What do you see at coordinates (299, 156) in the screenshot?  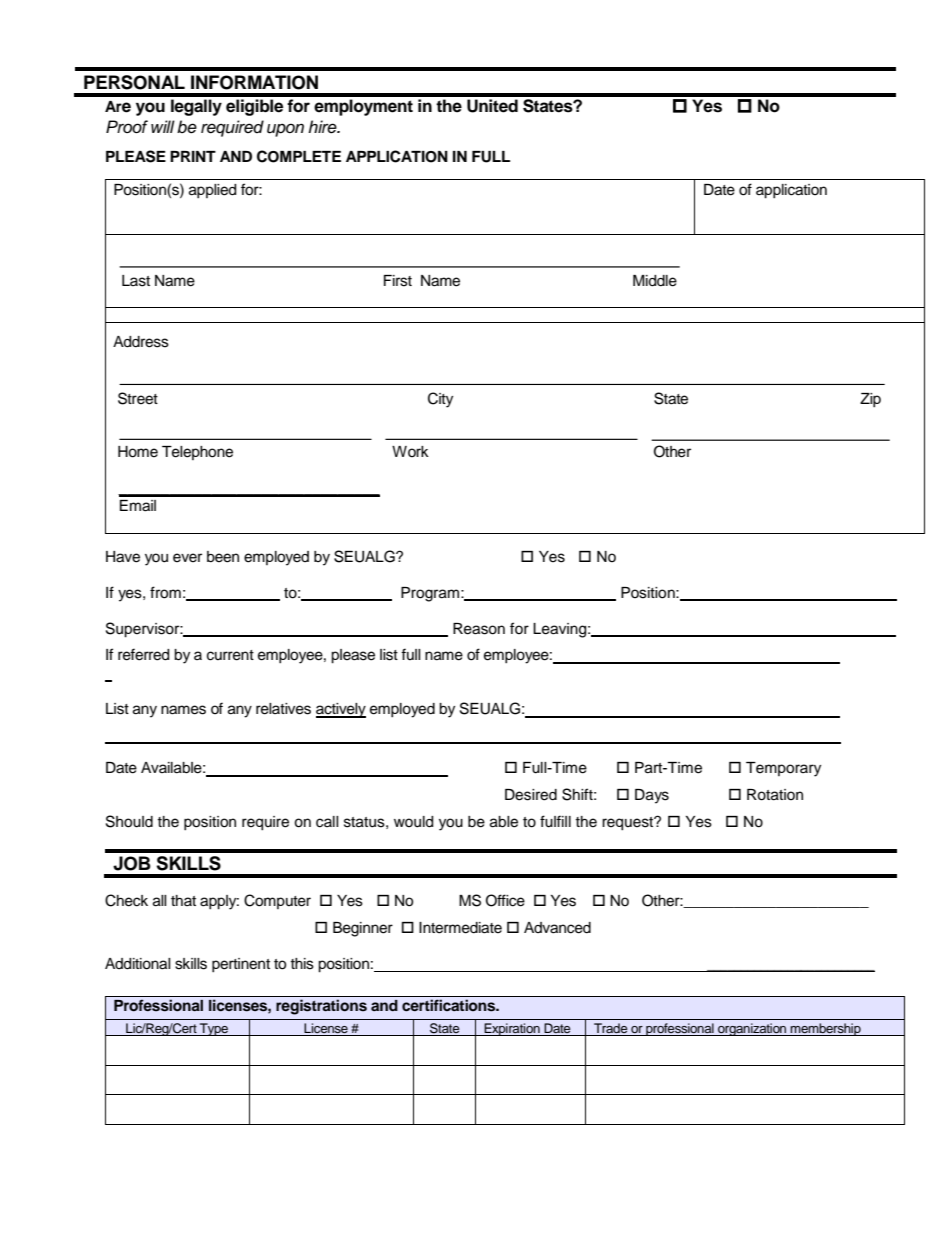 I see `COMPLETE` at bounding box center [299, 156].
